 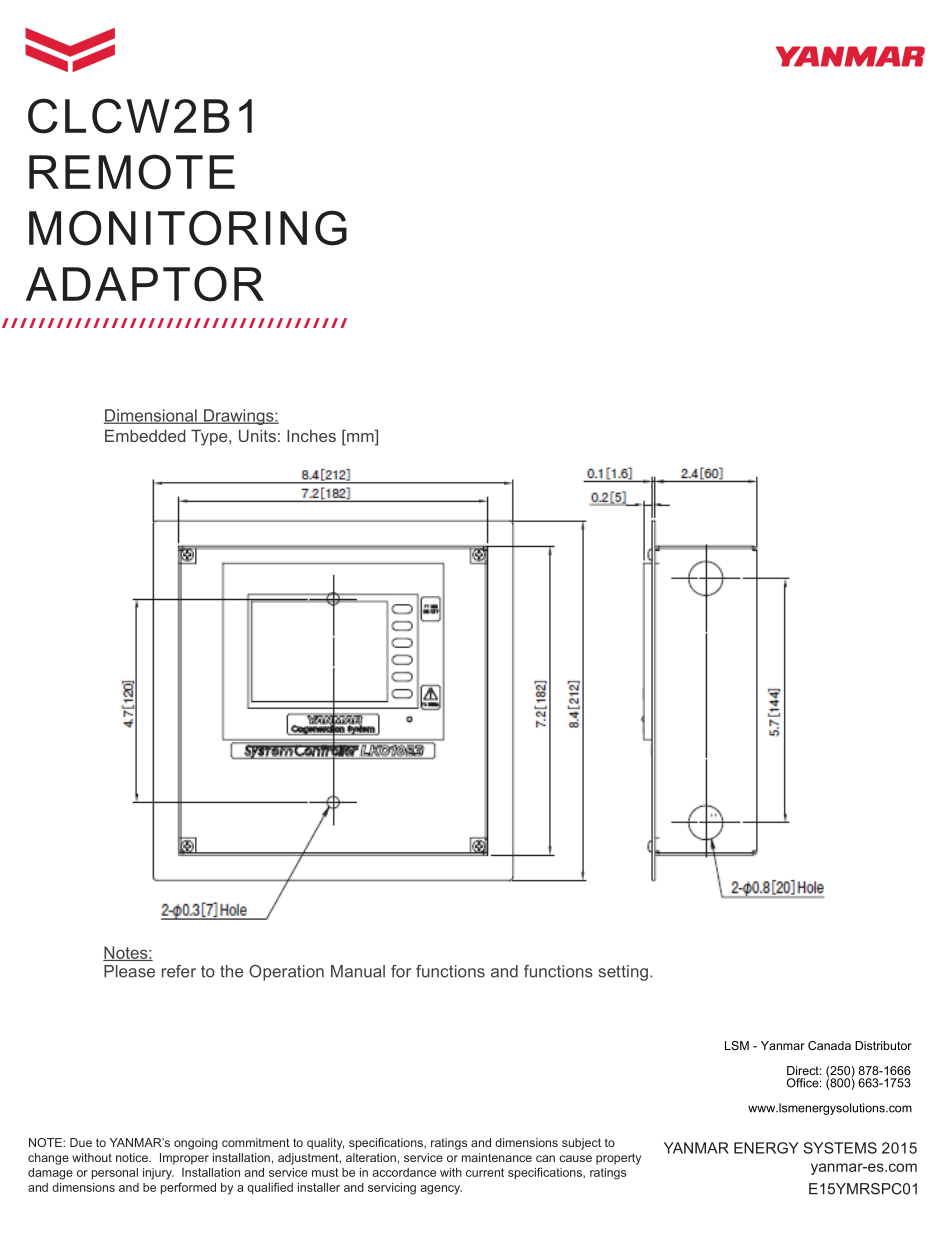 I want to click on setting, so click(x=623, y=973).
